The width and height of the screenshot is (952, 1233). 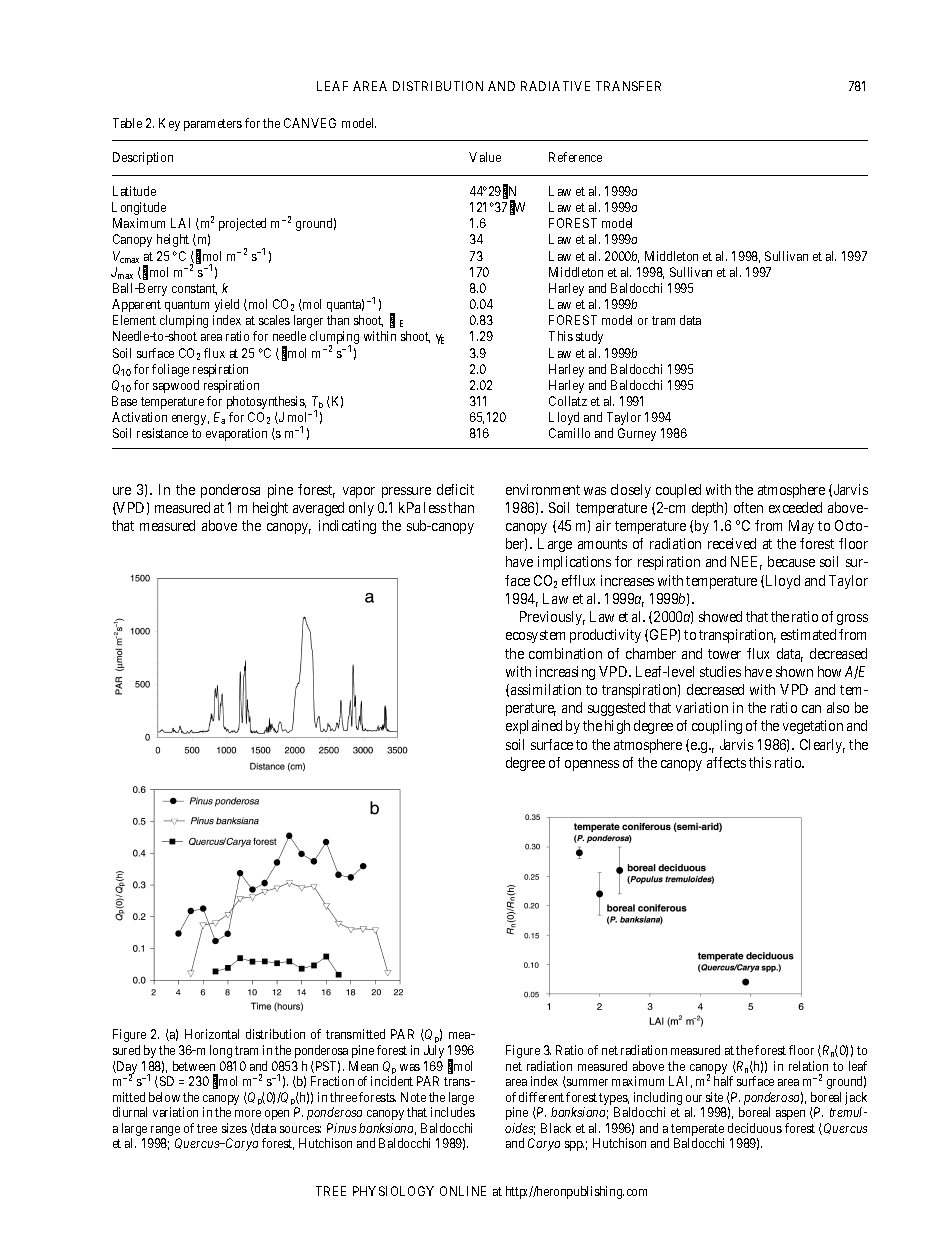 What do you see at coordinates (575, 157) in the screenshot?
I see `Reference` at bounding box center [575, 157].
